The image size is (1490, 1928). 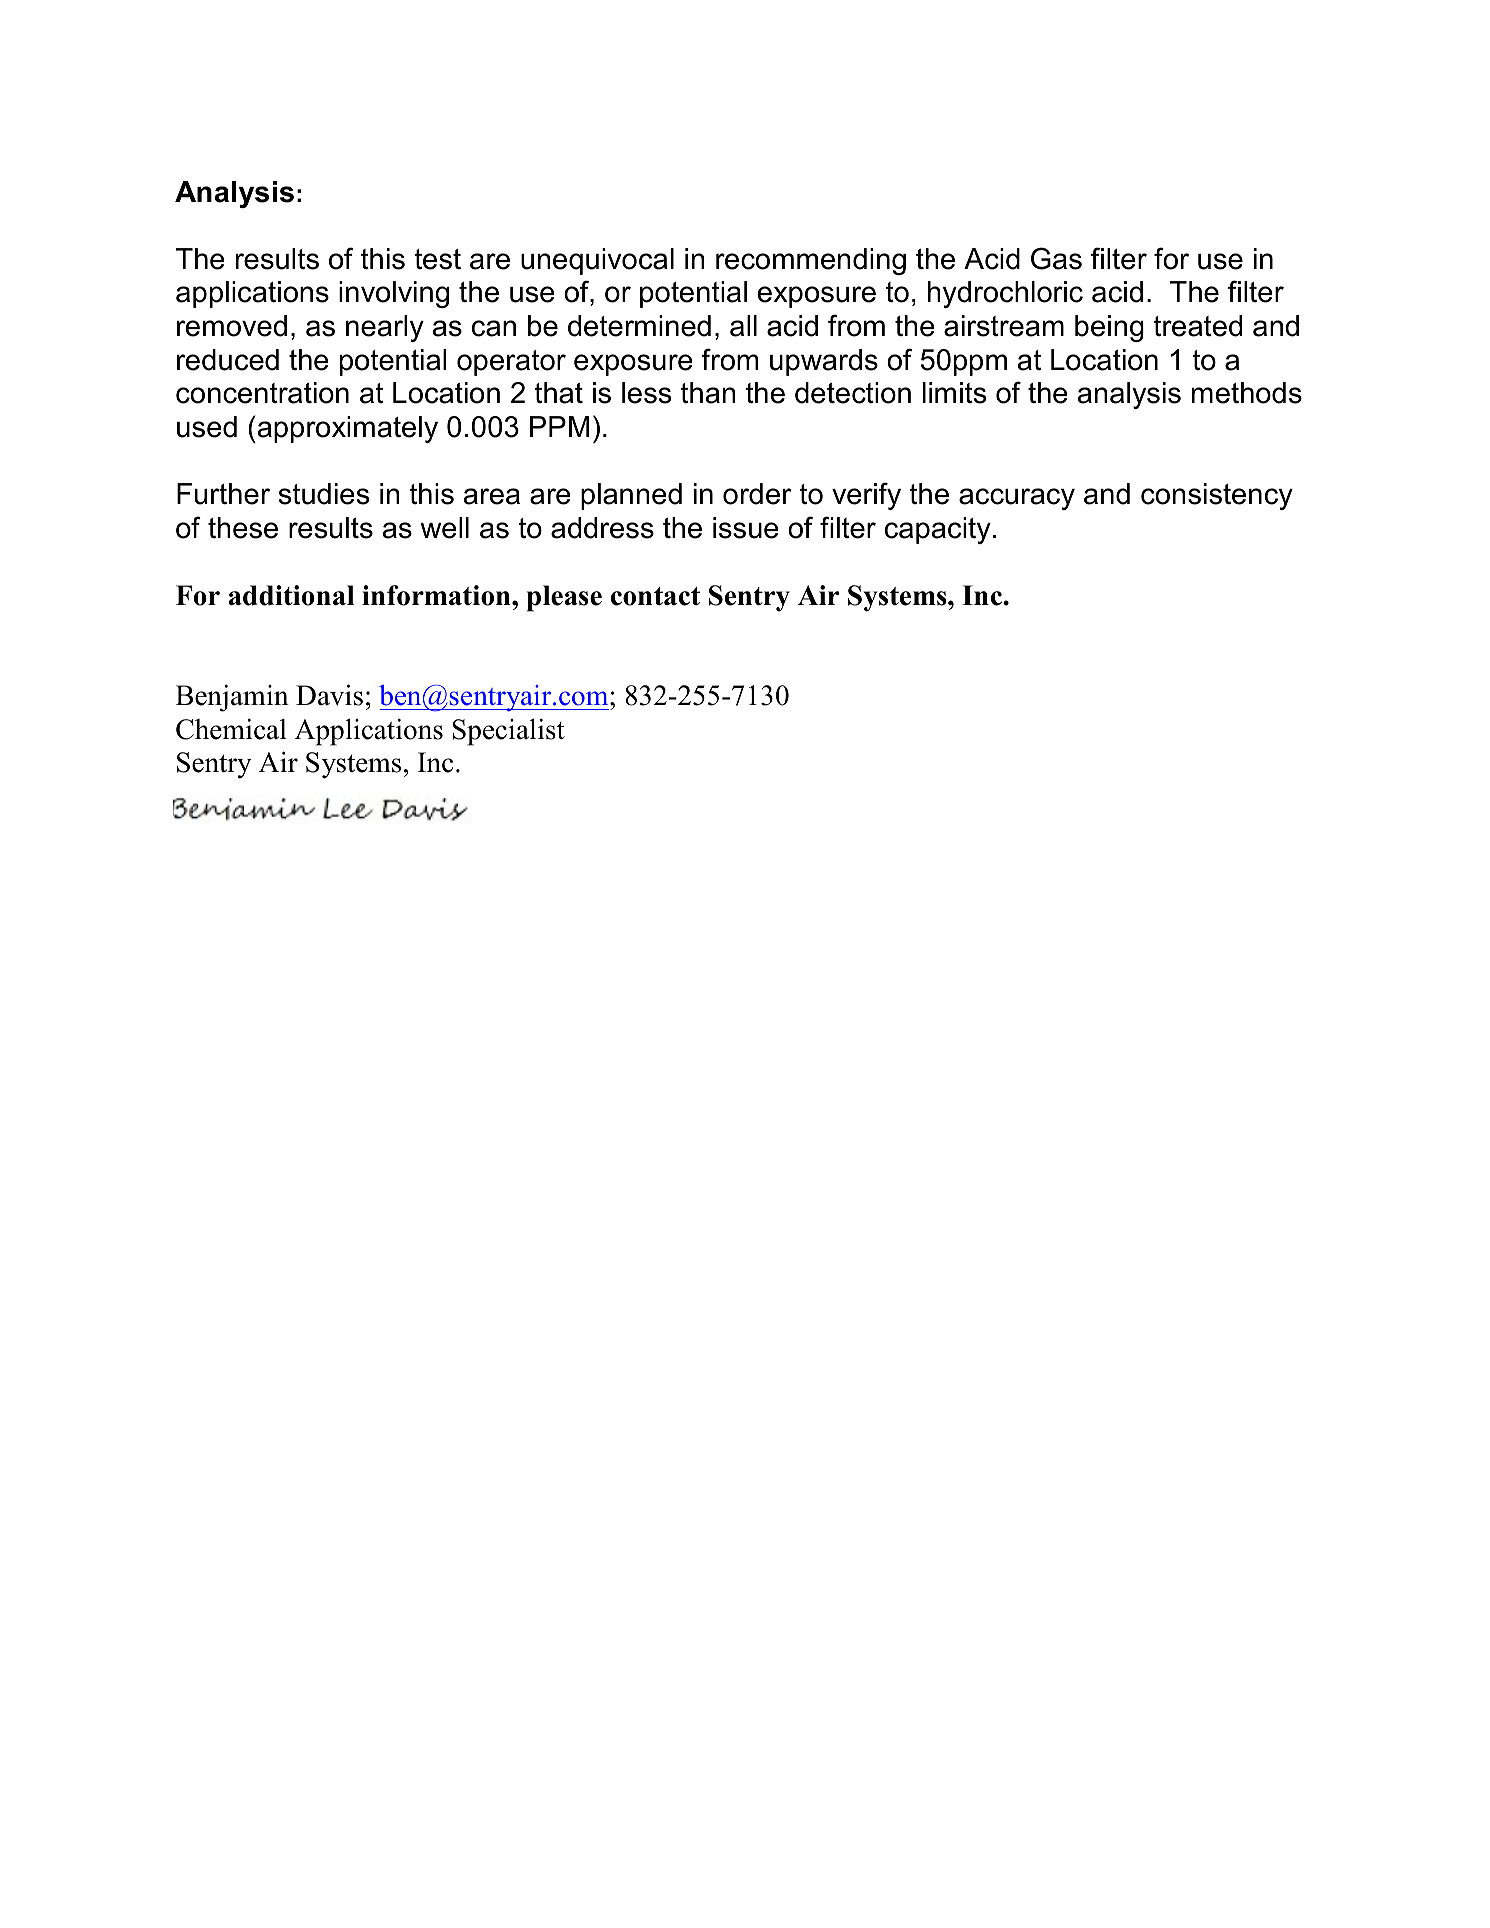 I want to click on Davis, so click(x=329, y=695).
